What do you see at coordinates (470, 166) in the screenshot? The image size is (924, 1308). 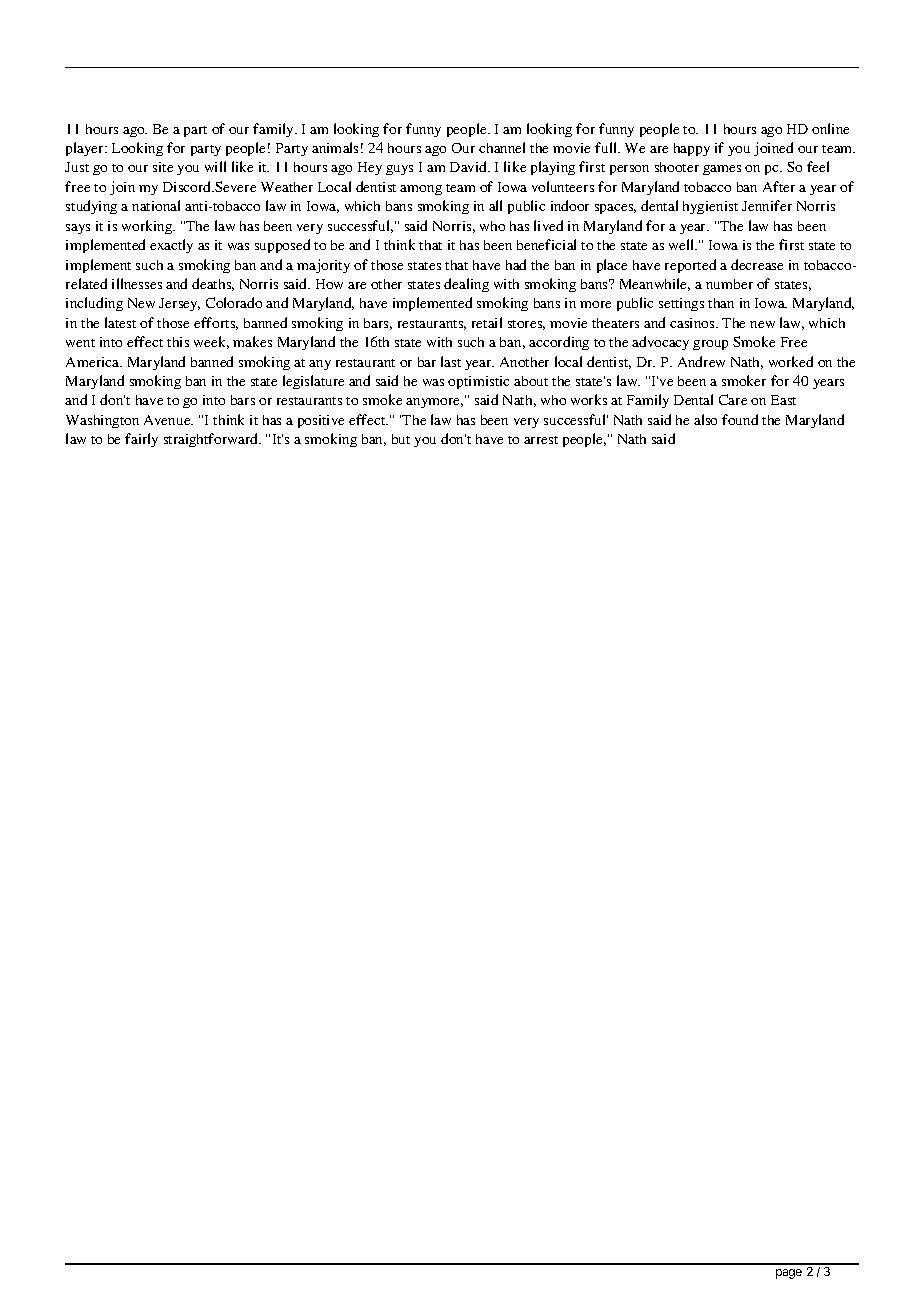 I see `David` at bounding box center [470, 166].
